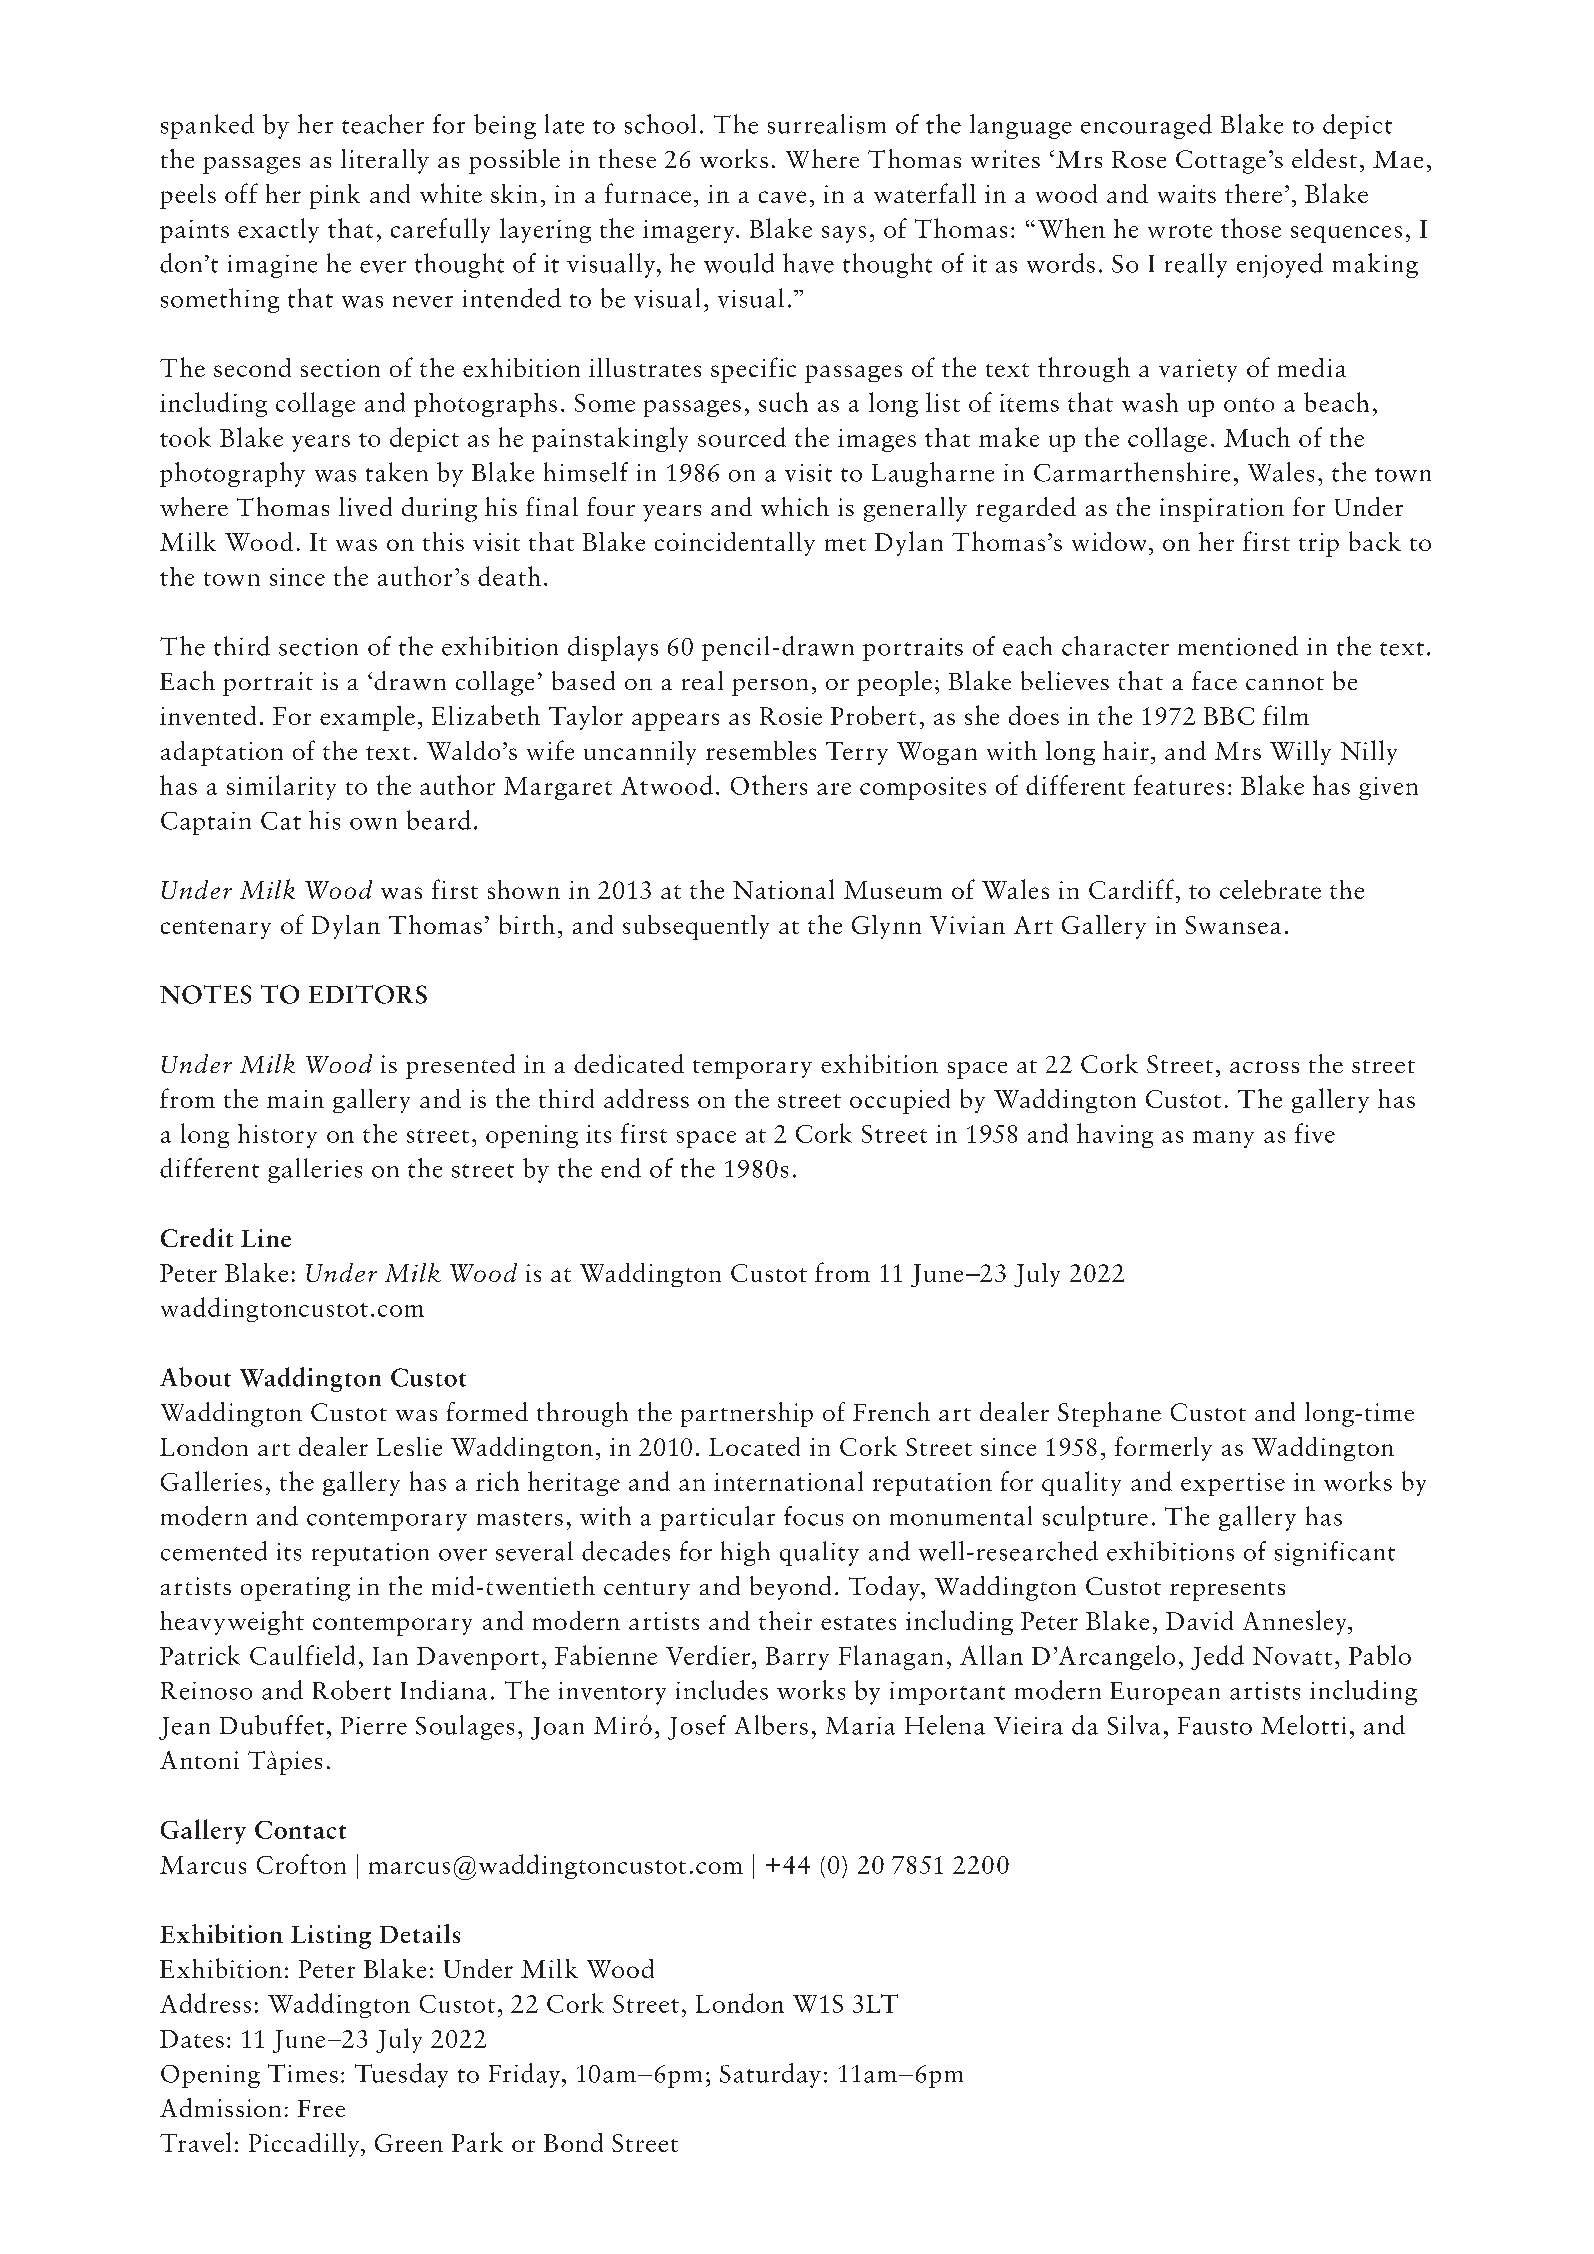 Image resolution: width=1594 pixels, height=2254 pixels. Describe the element at coordinates (321, 2108) in the screenshot. I see `Free` at that location.
